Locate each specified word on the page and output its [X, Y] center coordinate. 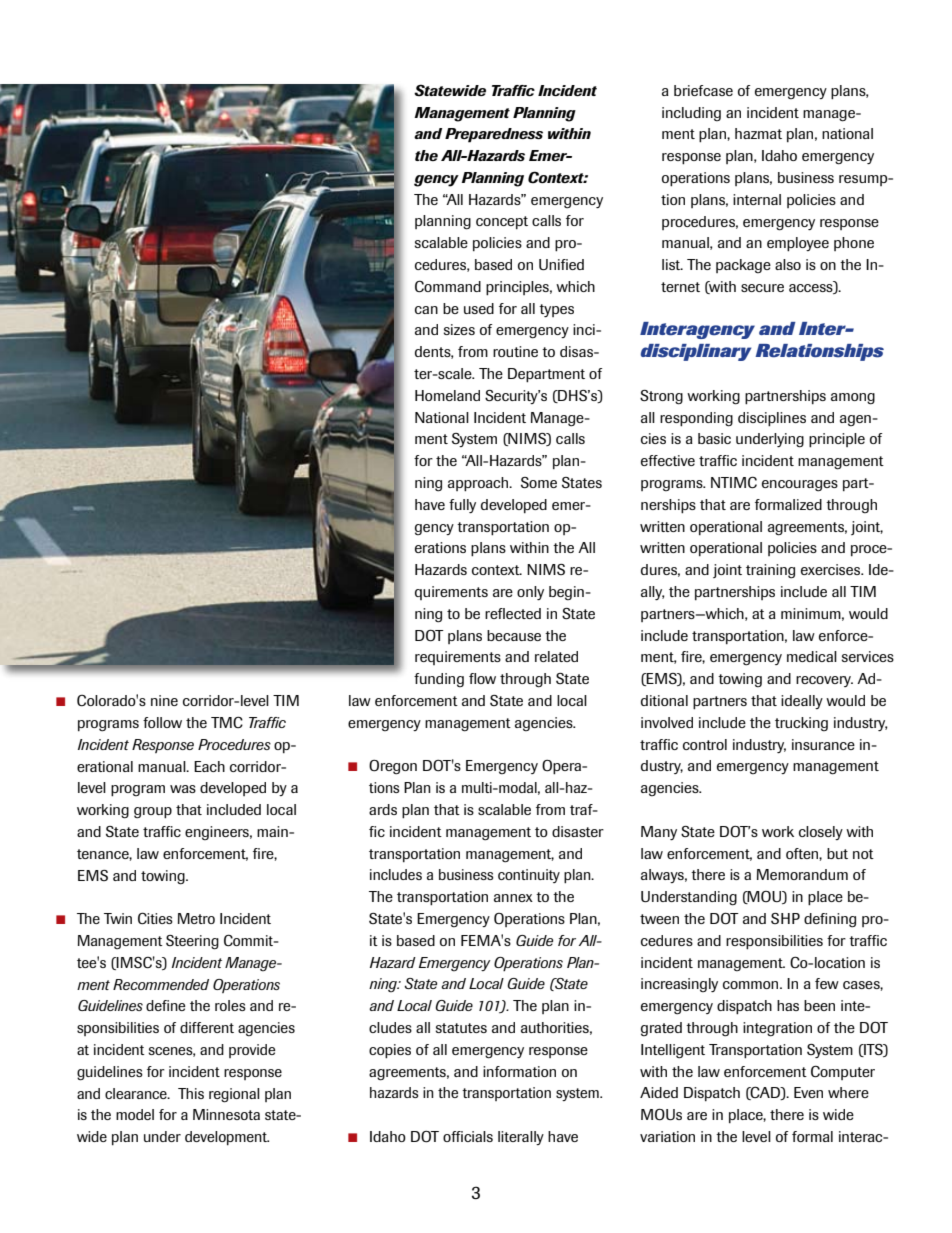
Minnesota [226, 1114]
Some [539, 483]
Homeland [447, 395]
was [183, 789]
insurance [823, 744]
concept [502, 222]
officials [468, 1136]
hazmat [758, 133]
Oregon [393, 767]
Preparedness [494, 135]
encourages [800, 486]
